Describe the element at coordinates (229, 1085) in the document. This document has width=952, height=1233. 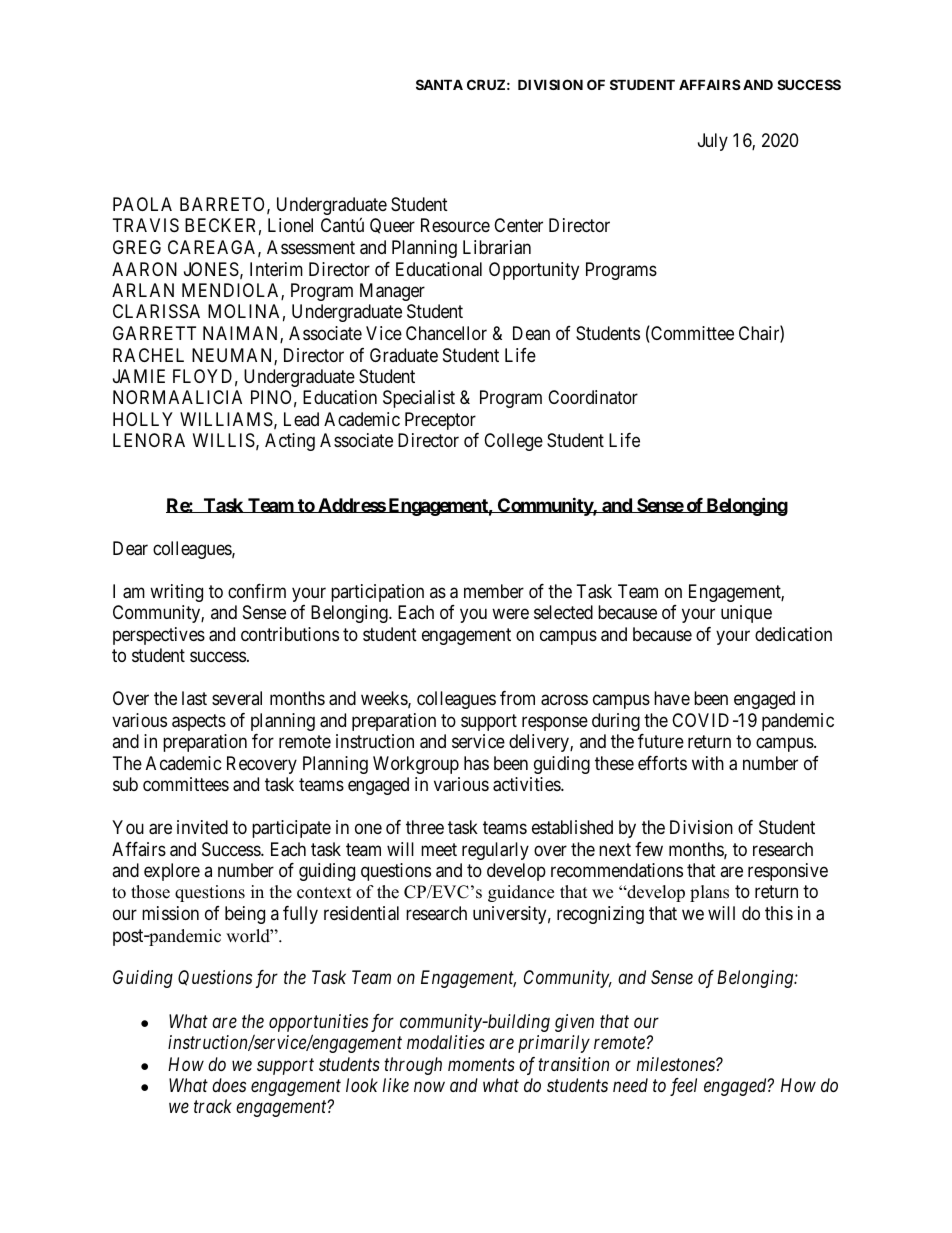
I see `does` at that location.
